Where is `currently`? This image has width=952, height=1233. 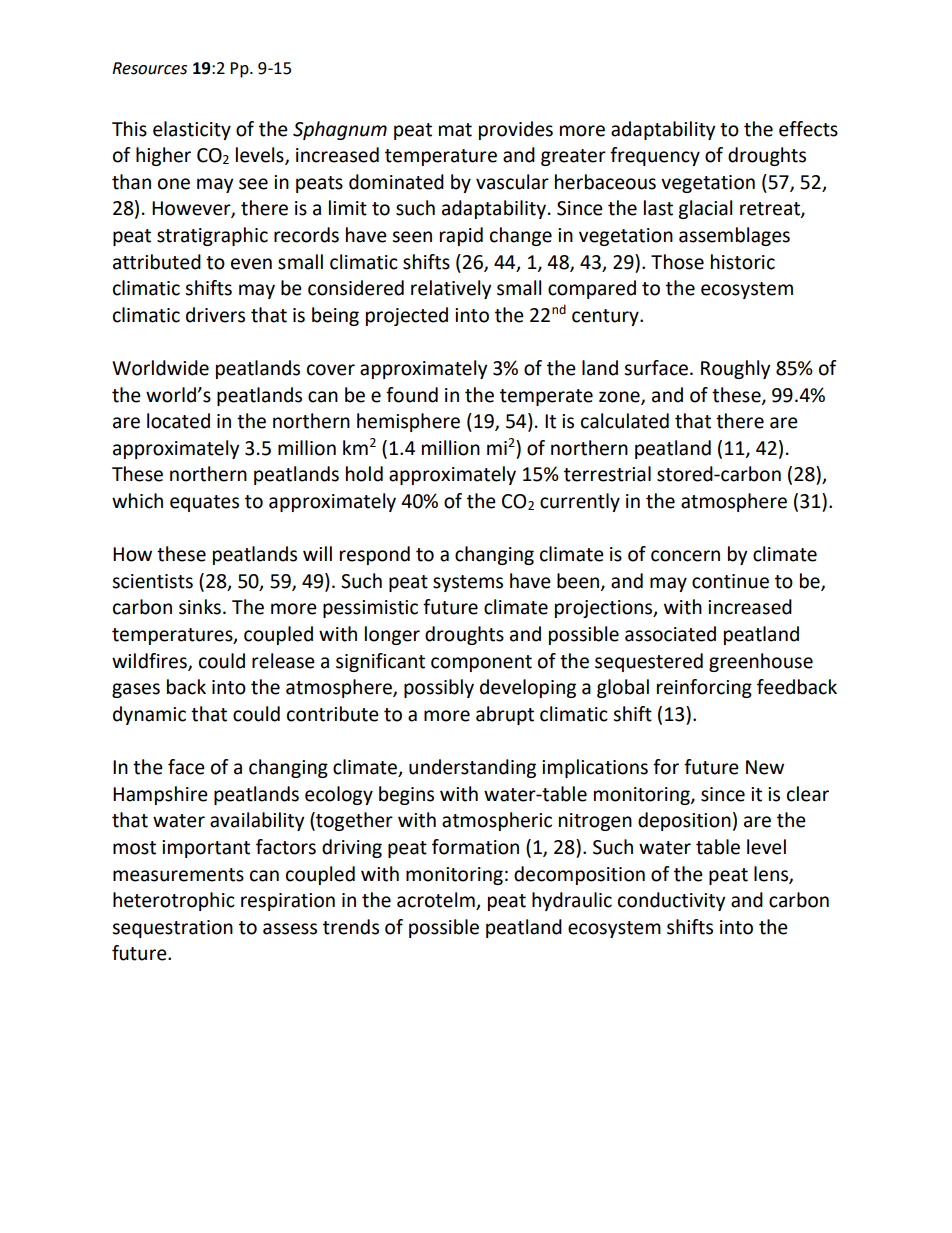
currently is located at coordinates (580, 502).
